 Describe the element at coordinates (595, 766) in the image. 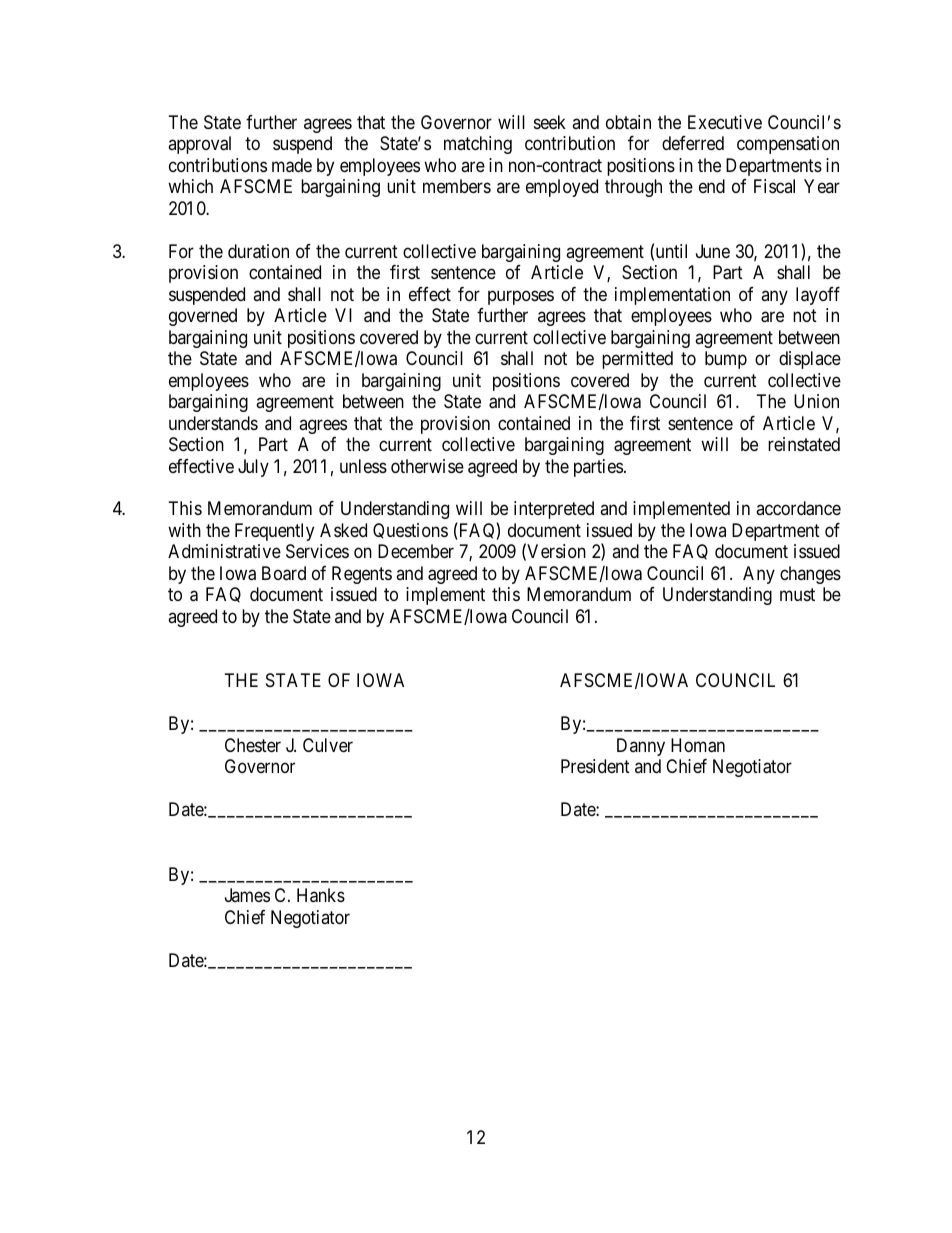

I see `President` at that location.
